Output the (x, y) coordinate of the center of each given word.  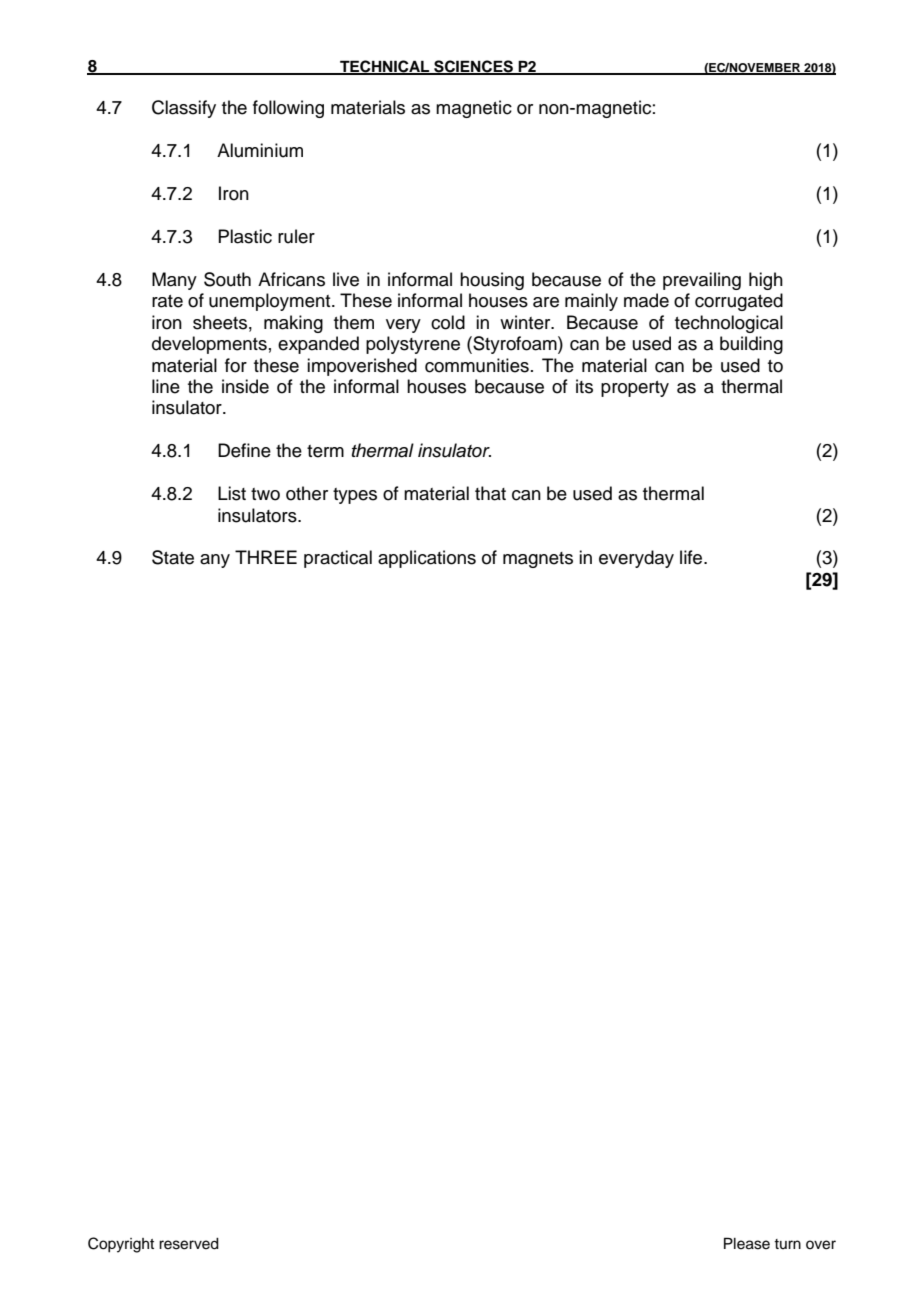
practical (338, 559)
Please (747, 1243)
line (166, 386)
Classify (184, 109)
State (173, 557)
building (751, 345)
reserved (189, 1244)
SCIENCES (473, 67)
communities (477, 365)
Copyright (121, 1245)
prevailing (702, 281)
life (692, 557)
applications (427, 559)
